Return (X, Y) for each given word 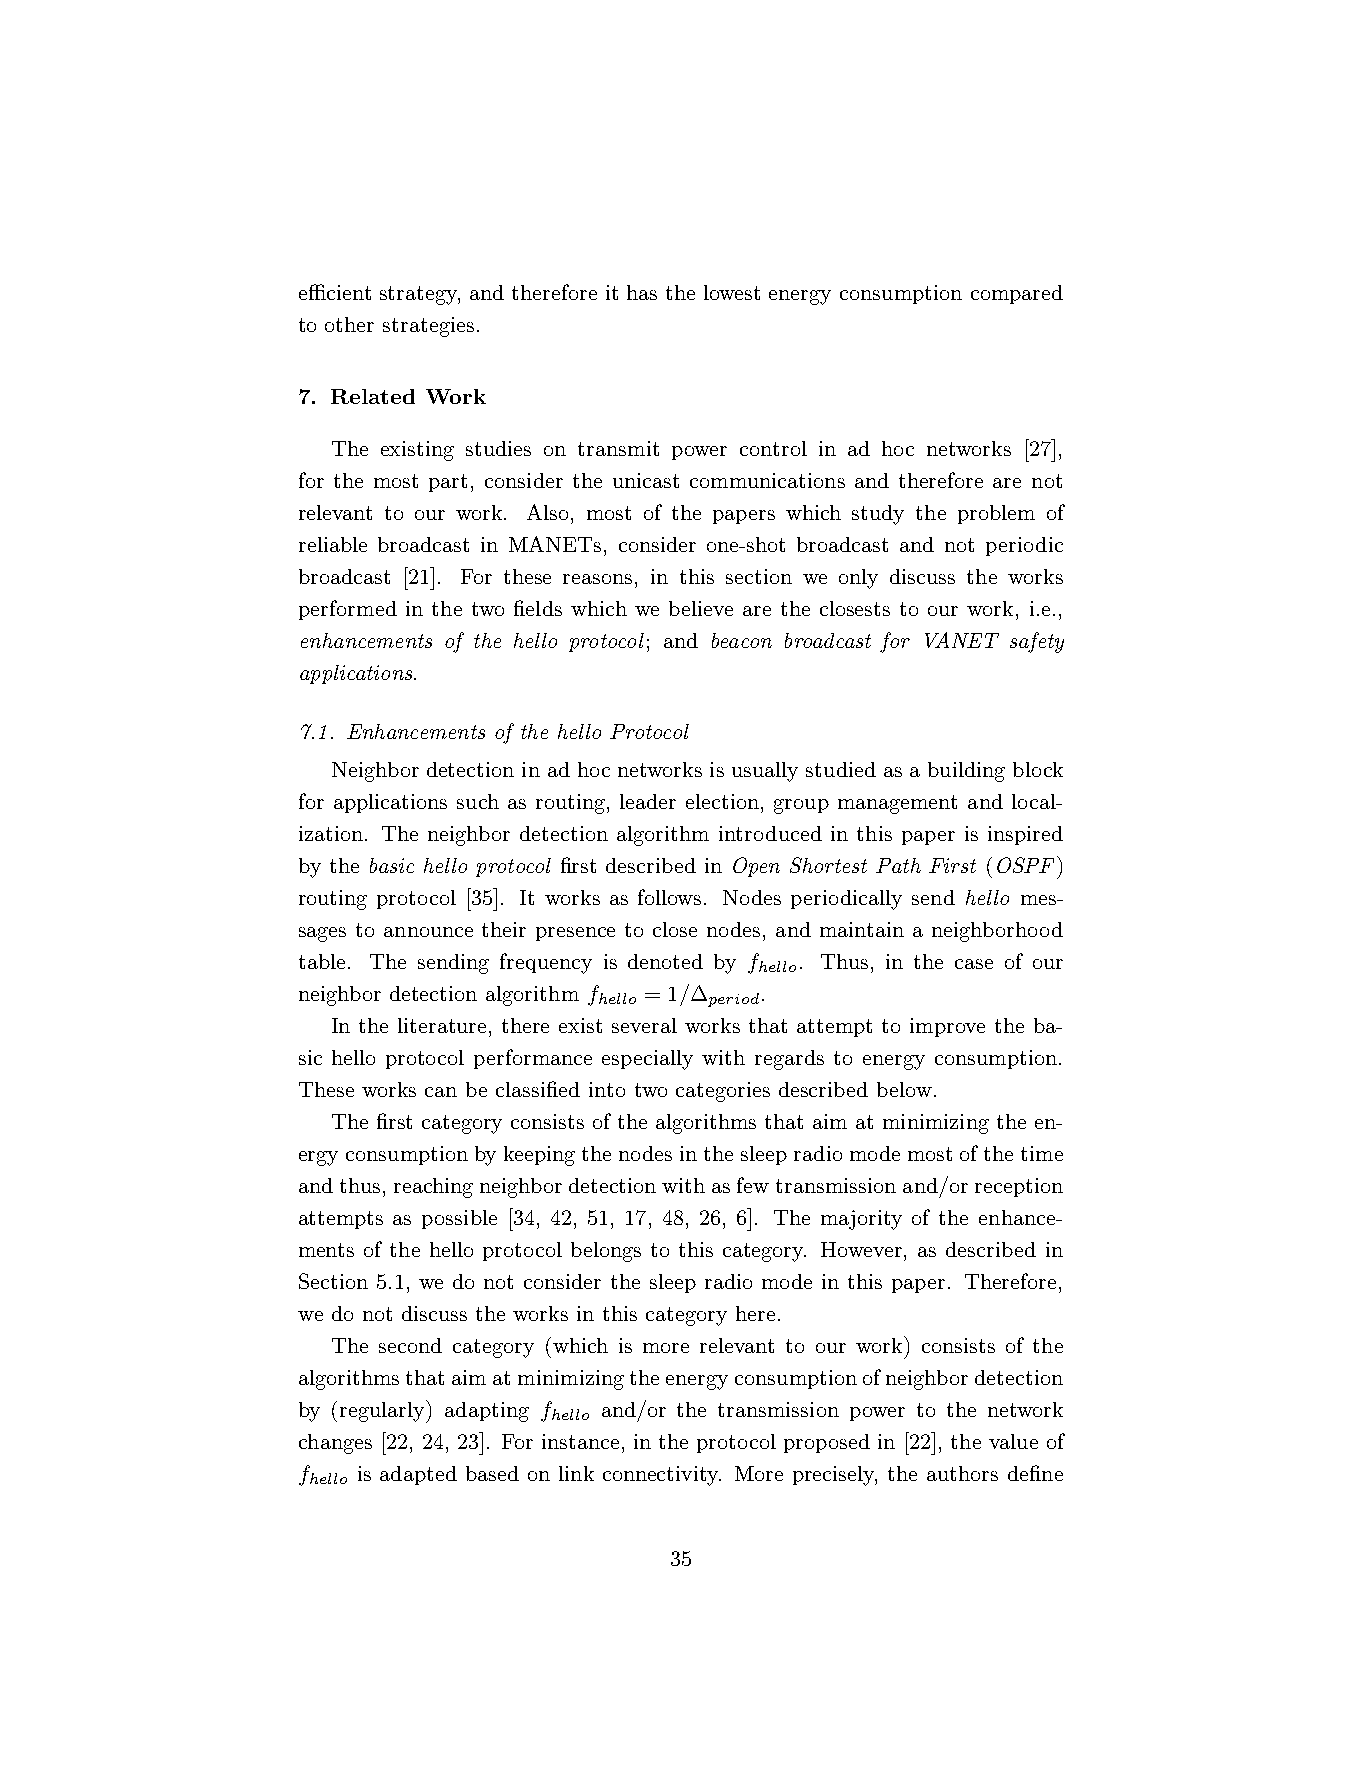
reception (1019, 1187)
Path (898, 865)
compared (1017, 294)
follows (671, 897)
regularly (384, 1411)
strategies (428, 327)
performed (348, 610)
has (642, 292)
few (753, 1185)
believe (701, 608)
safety (1037, 642)
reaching (433, 1188)
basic (392, 865)
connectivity (662, 1476)
